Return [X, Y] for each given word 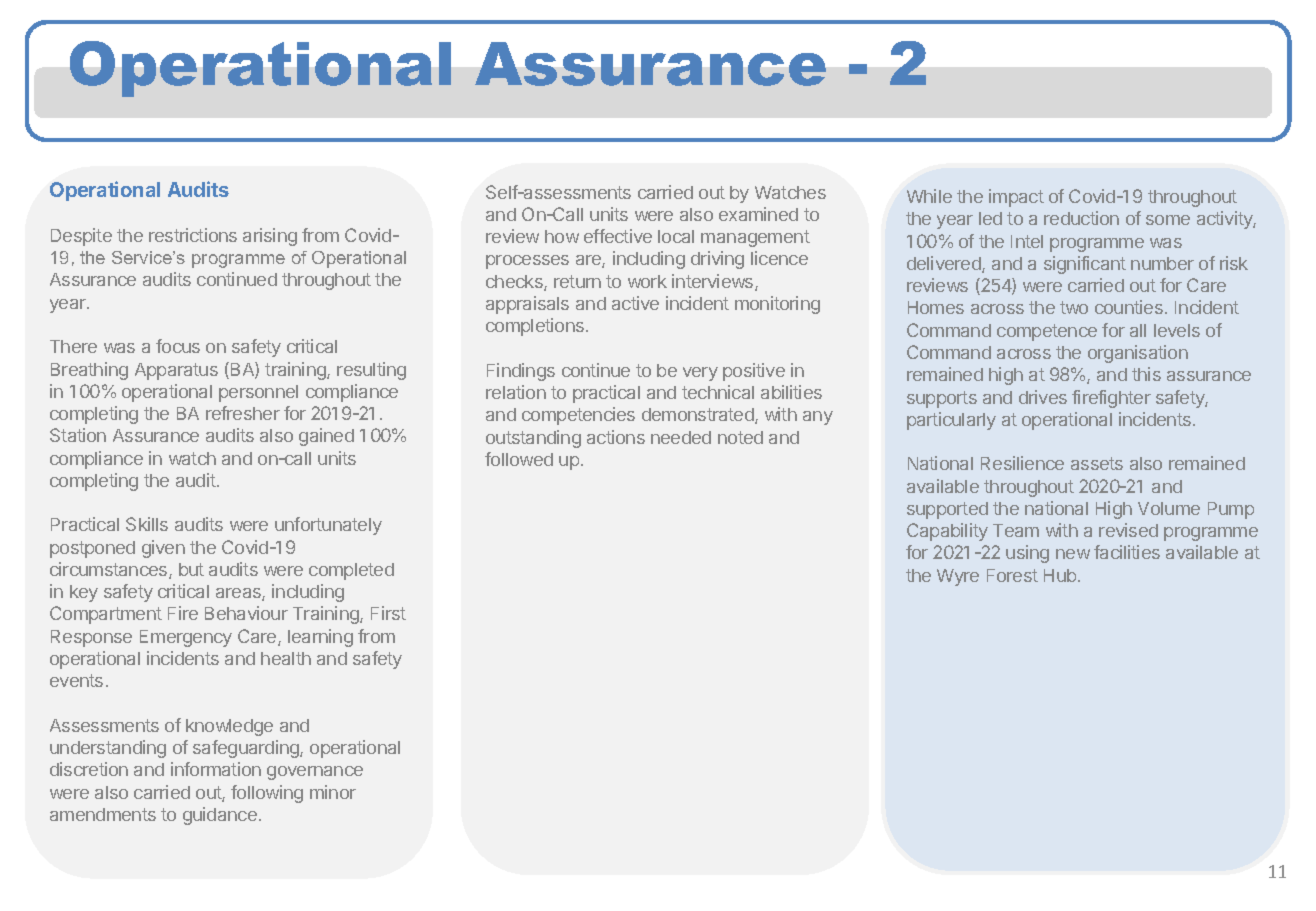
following [267, 794]
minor [333, 792]
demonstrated [699, 416]
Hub [1060, 575]
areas [239, 594]
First [388, 613]
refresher [243, 413]
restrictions [193, 235]
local [676, 236]
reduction [1081, 218]
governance [315, 773]
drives [1043, 397]
